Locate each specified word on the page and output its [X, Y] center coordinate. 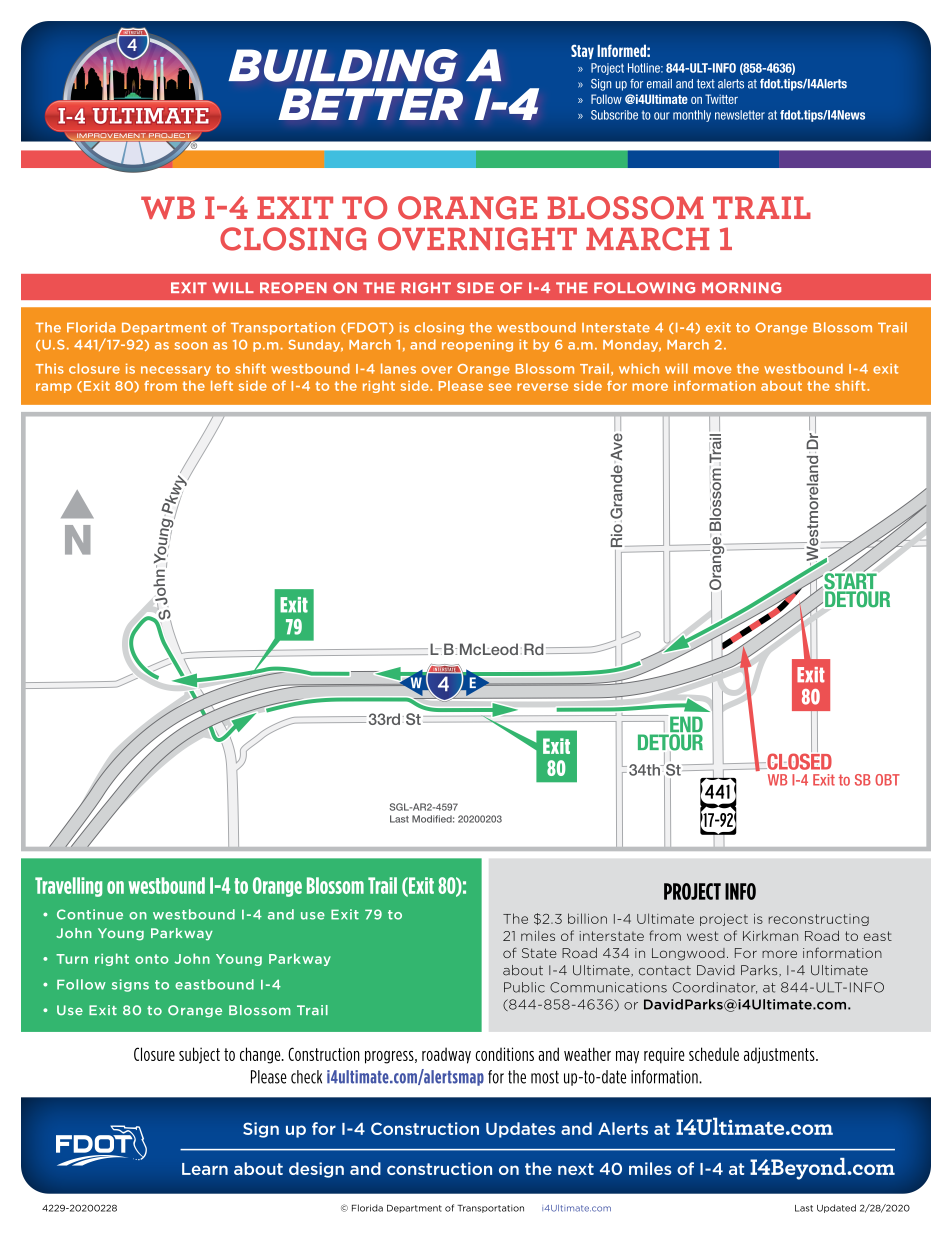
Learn [205, 1169]
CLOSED [798, 760]
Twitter [721, 99]
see [500, 387]
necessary [176, 371]
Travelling [68, 887]
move [712, 370]
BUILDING [343, 65]
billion [587, 918]
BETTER [370, 104]
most [545, 1077]
